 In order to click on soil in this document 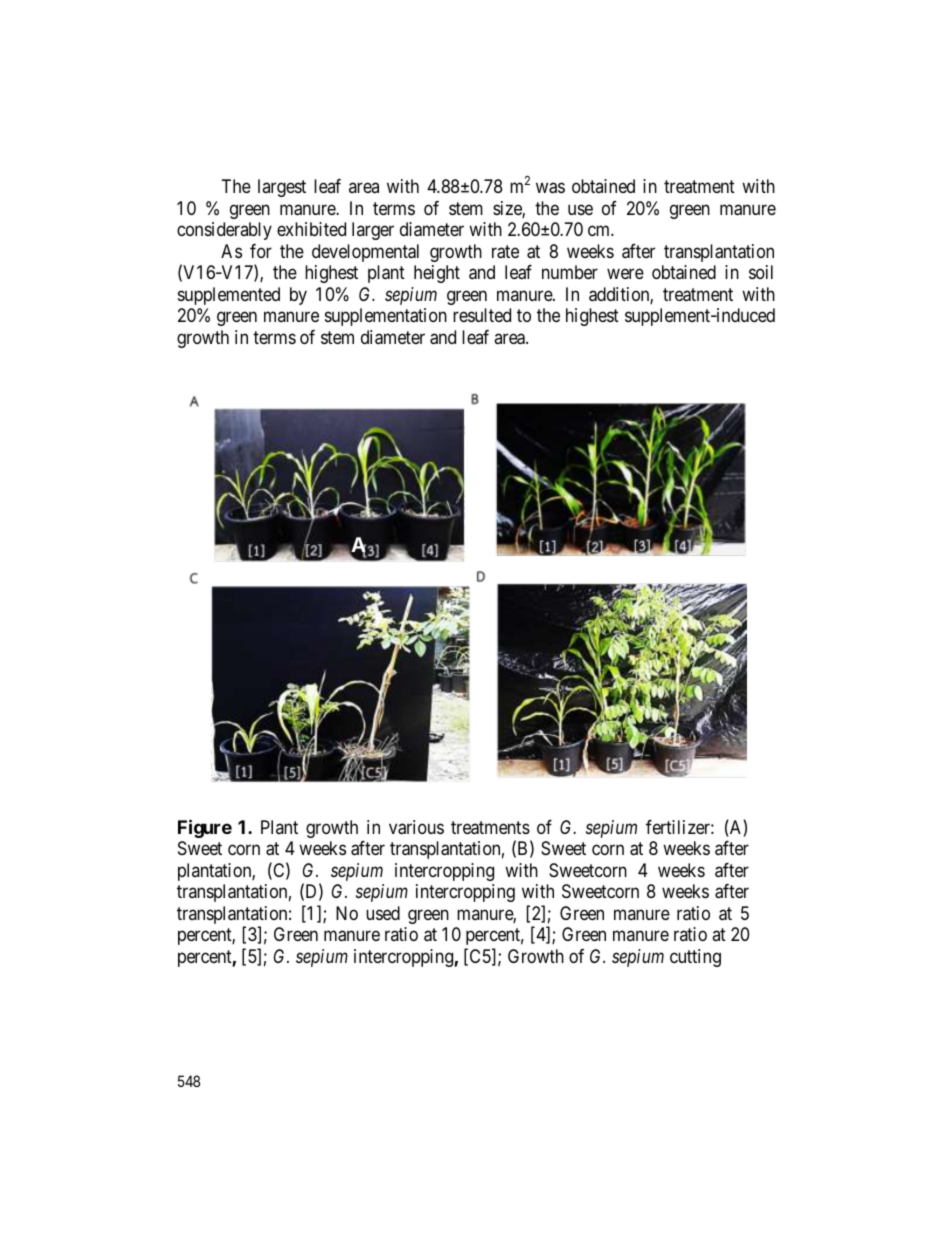, I will do `click(761, 272)`.
